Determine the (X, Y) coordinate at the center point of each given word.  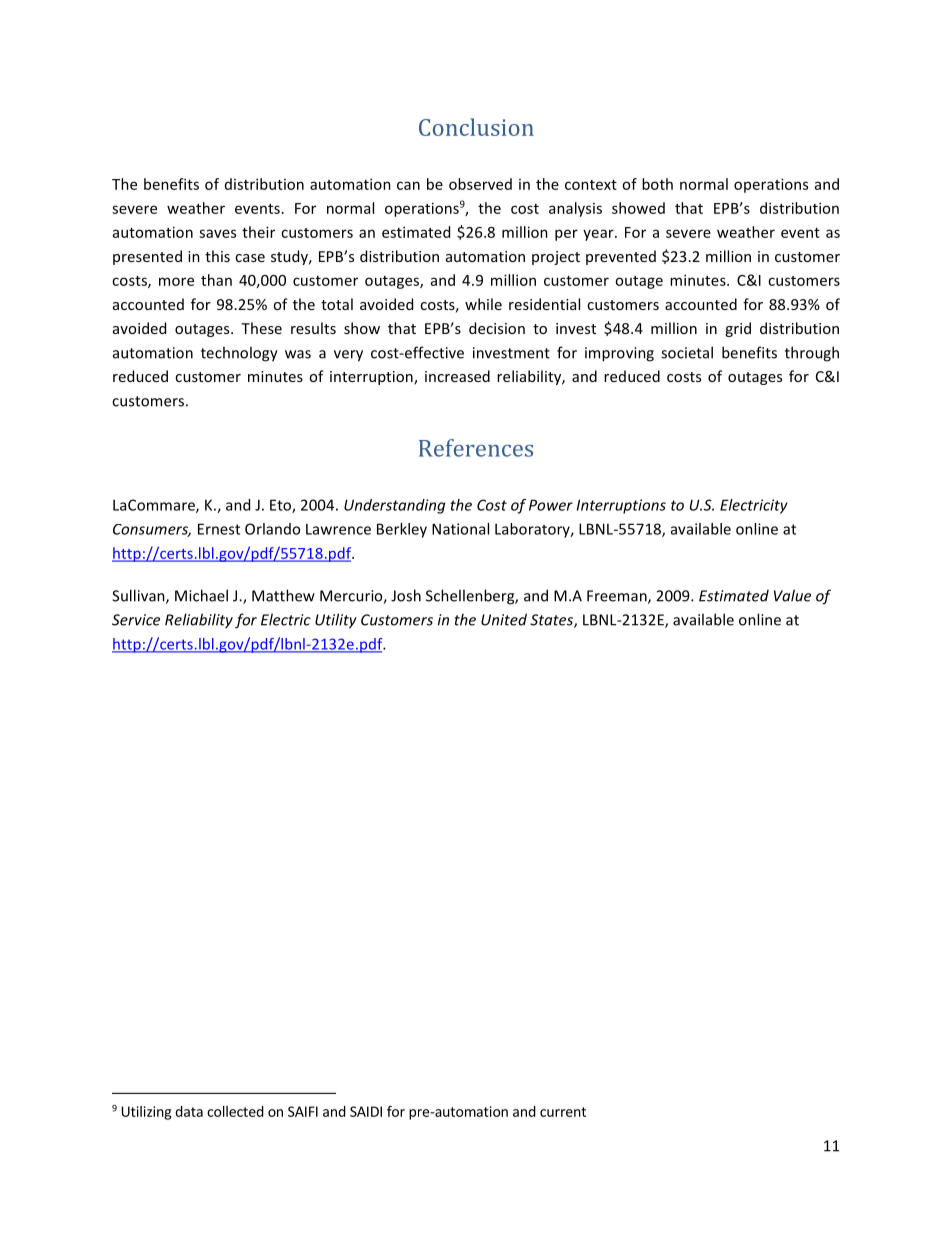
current (563, 1112)
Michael (201, 595)
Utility (336, 621)
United (504, 619)
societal (687, 352)
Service (136, 620)
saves (217, 233)
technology (239, 354)
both (657, 184)
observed (480, 184)
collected (235, 1111)
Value (792, 595)
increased (457, 376)
